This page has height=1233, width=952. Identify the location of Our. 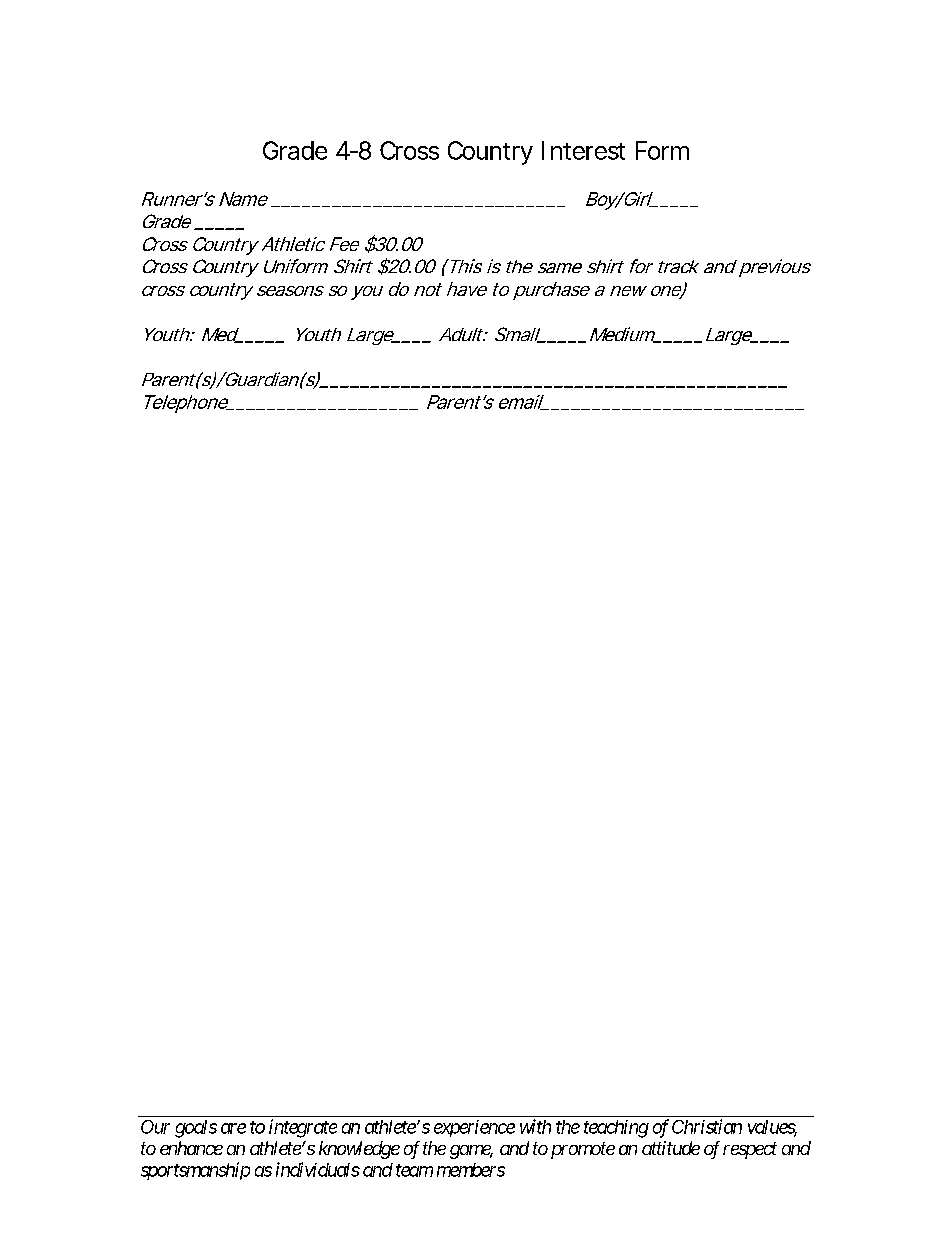
(155, 1127).
